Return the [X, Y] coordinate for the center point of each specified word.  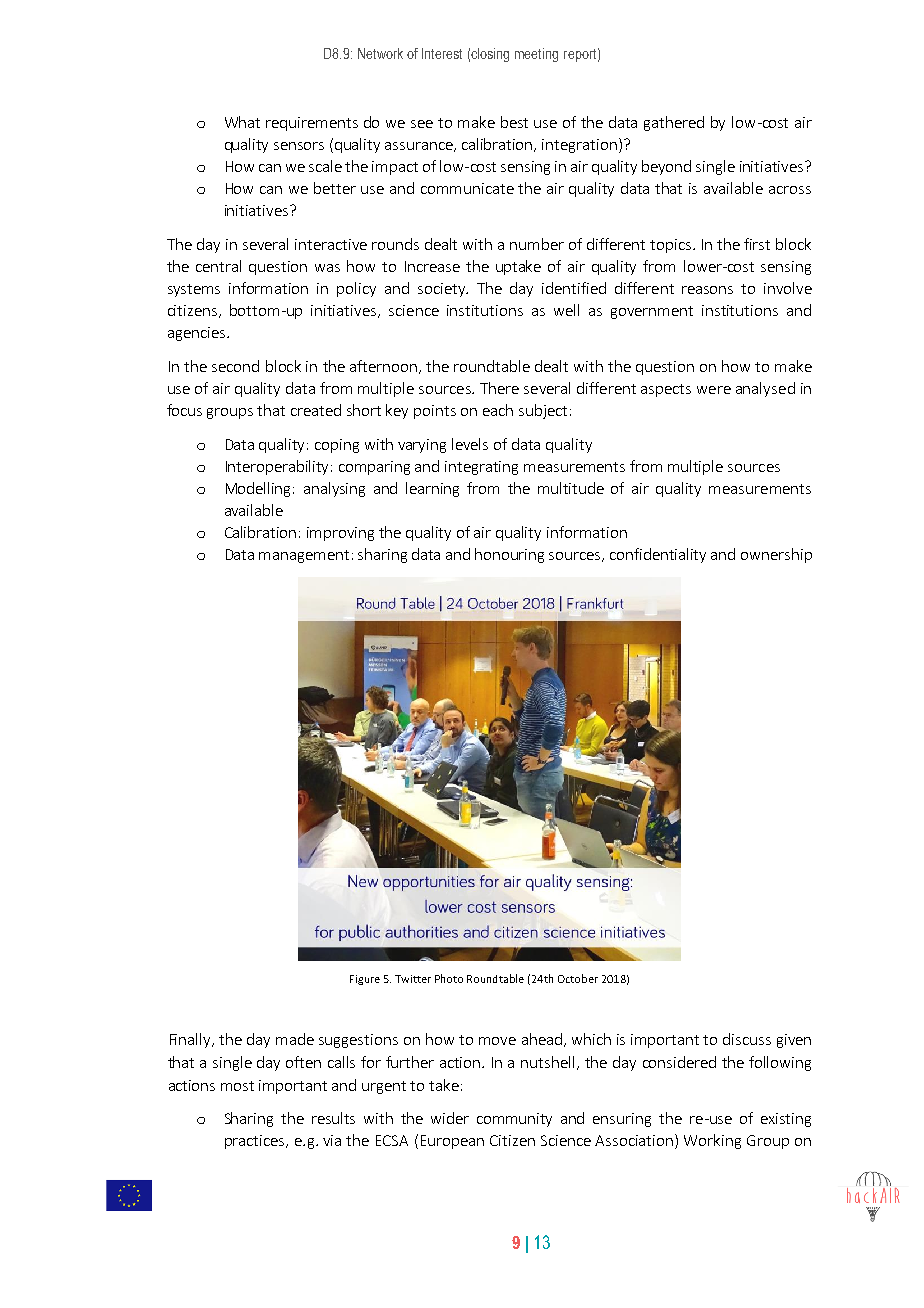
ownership [776, 555]
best [514, 122]
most [237, 1086]
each [498, 410]
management [304, 556]
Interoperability [279, 467]
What [242, 122]
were [714, 390]
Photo [449, 978]
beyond [666, 167]
